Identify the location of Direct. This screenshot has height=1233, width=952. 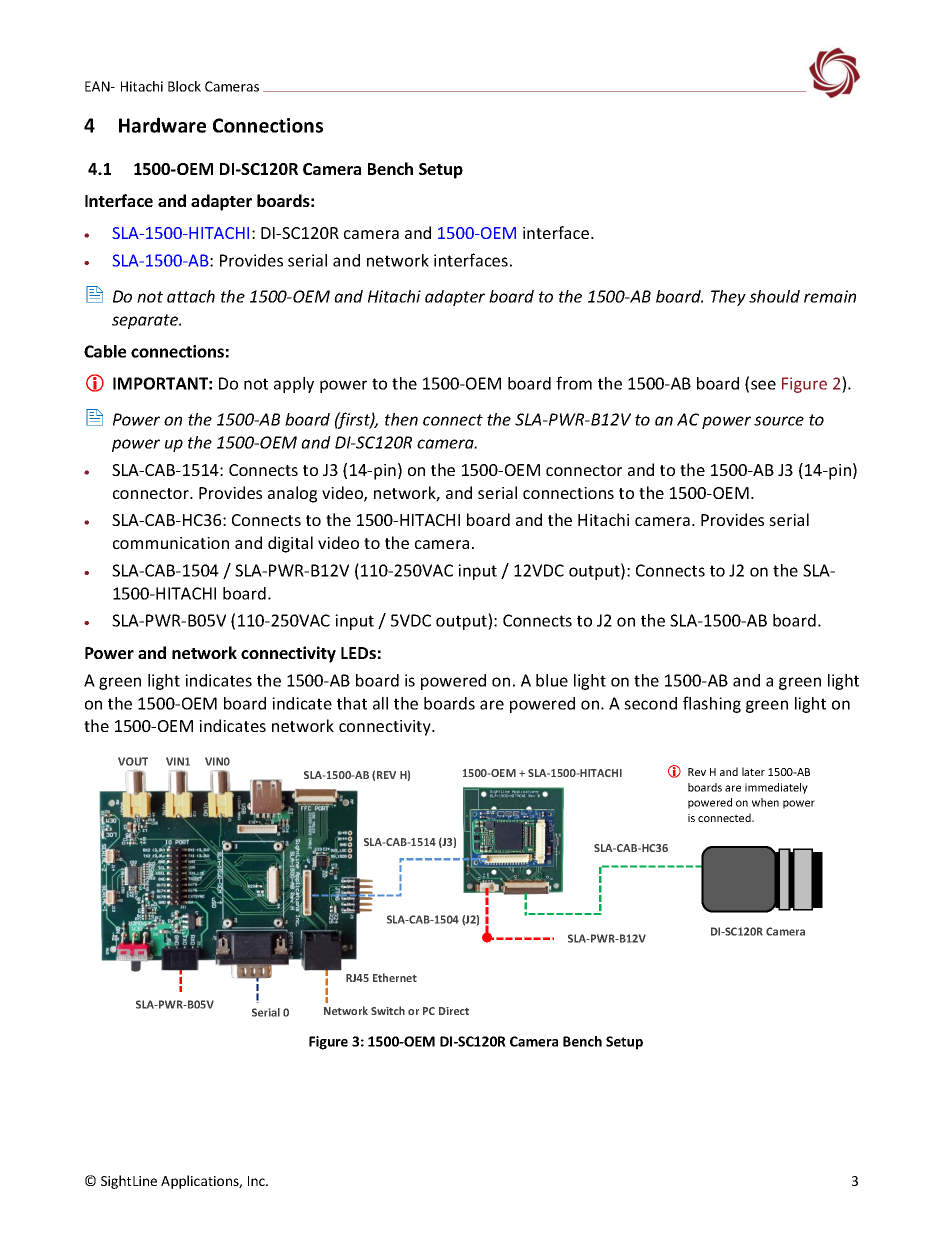
(454, 1011).
